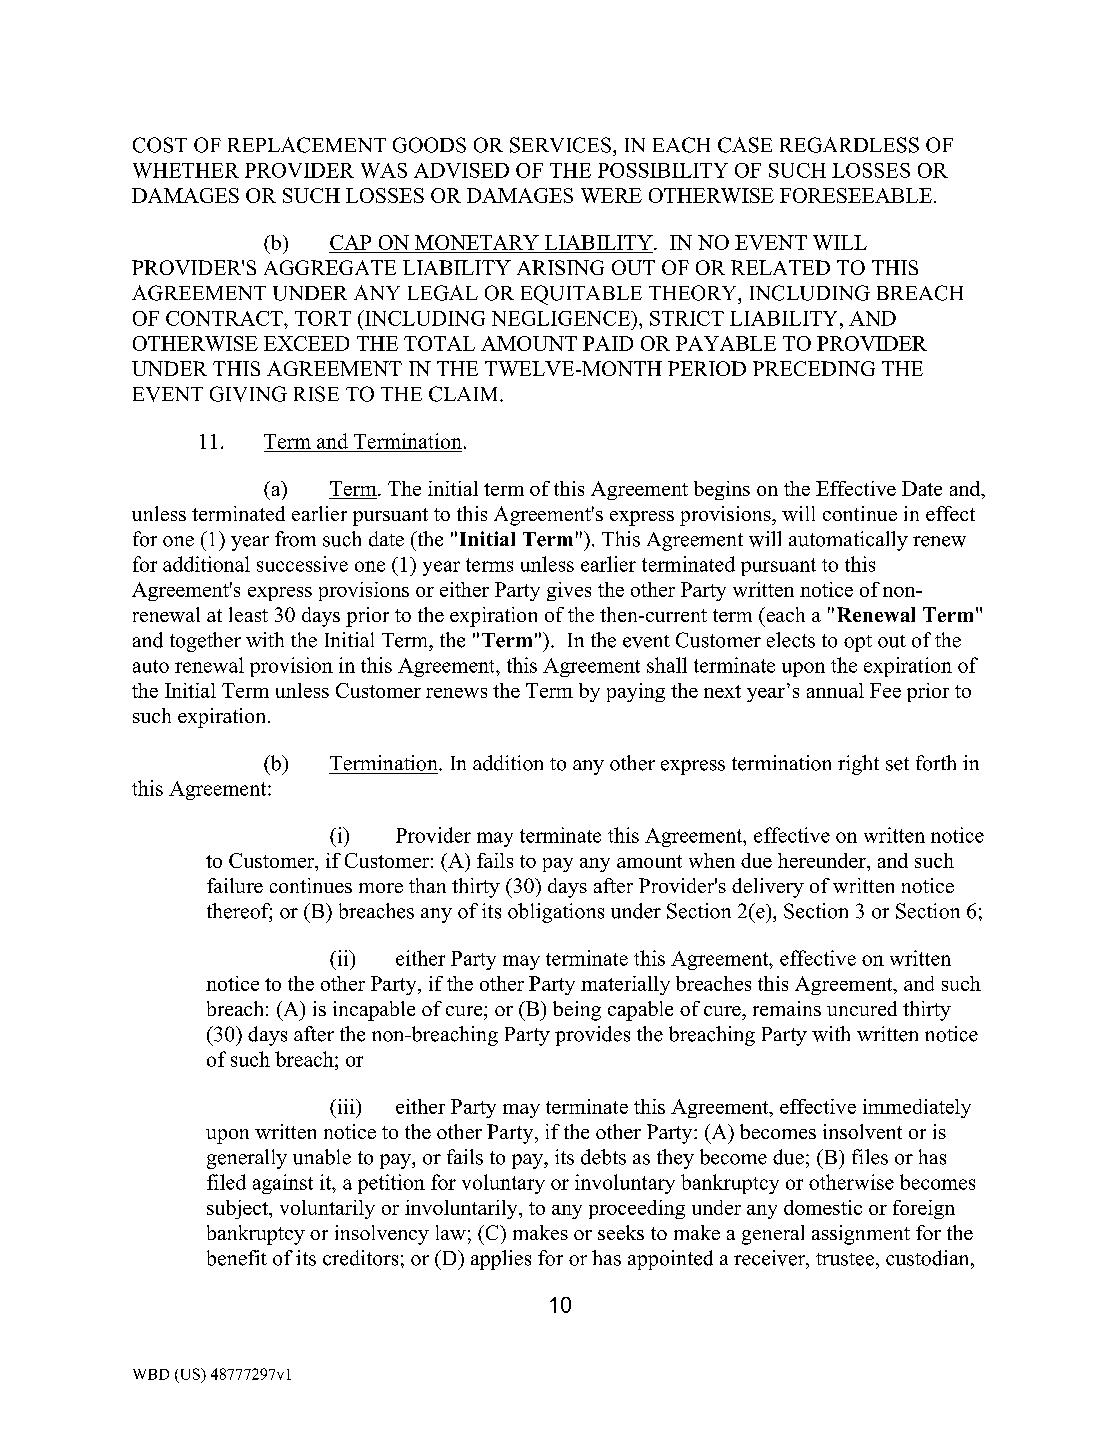  What do you see at coordinates (186, 170) in the screenshot?
I see `WHETHER` at bounding box center [186, 170].
